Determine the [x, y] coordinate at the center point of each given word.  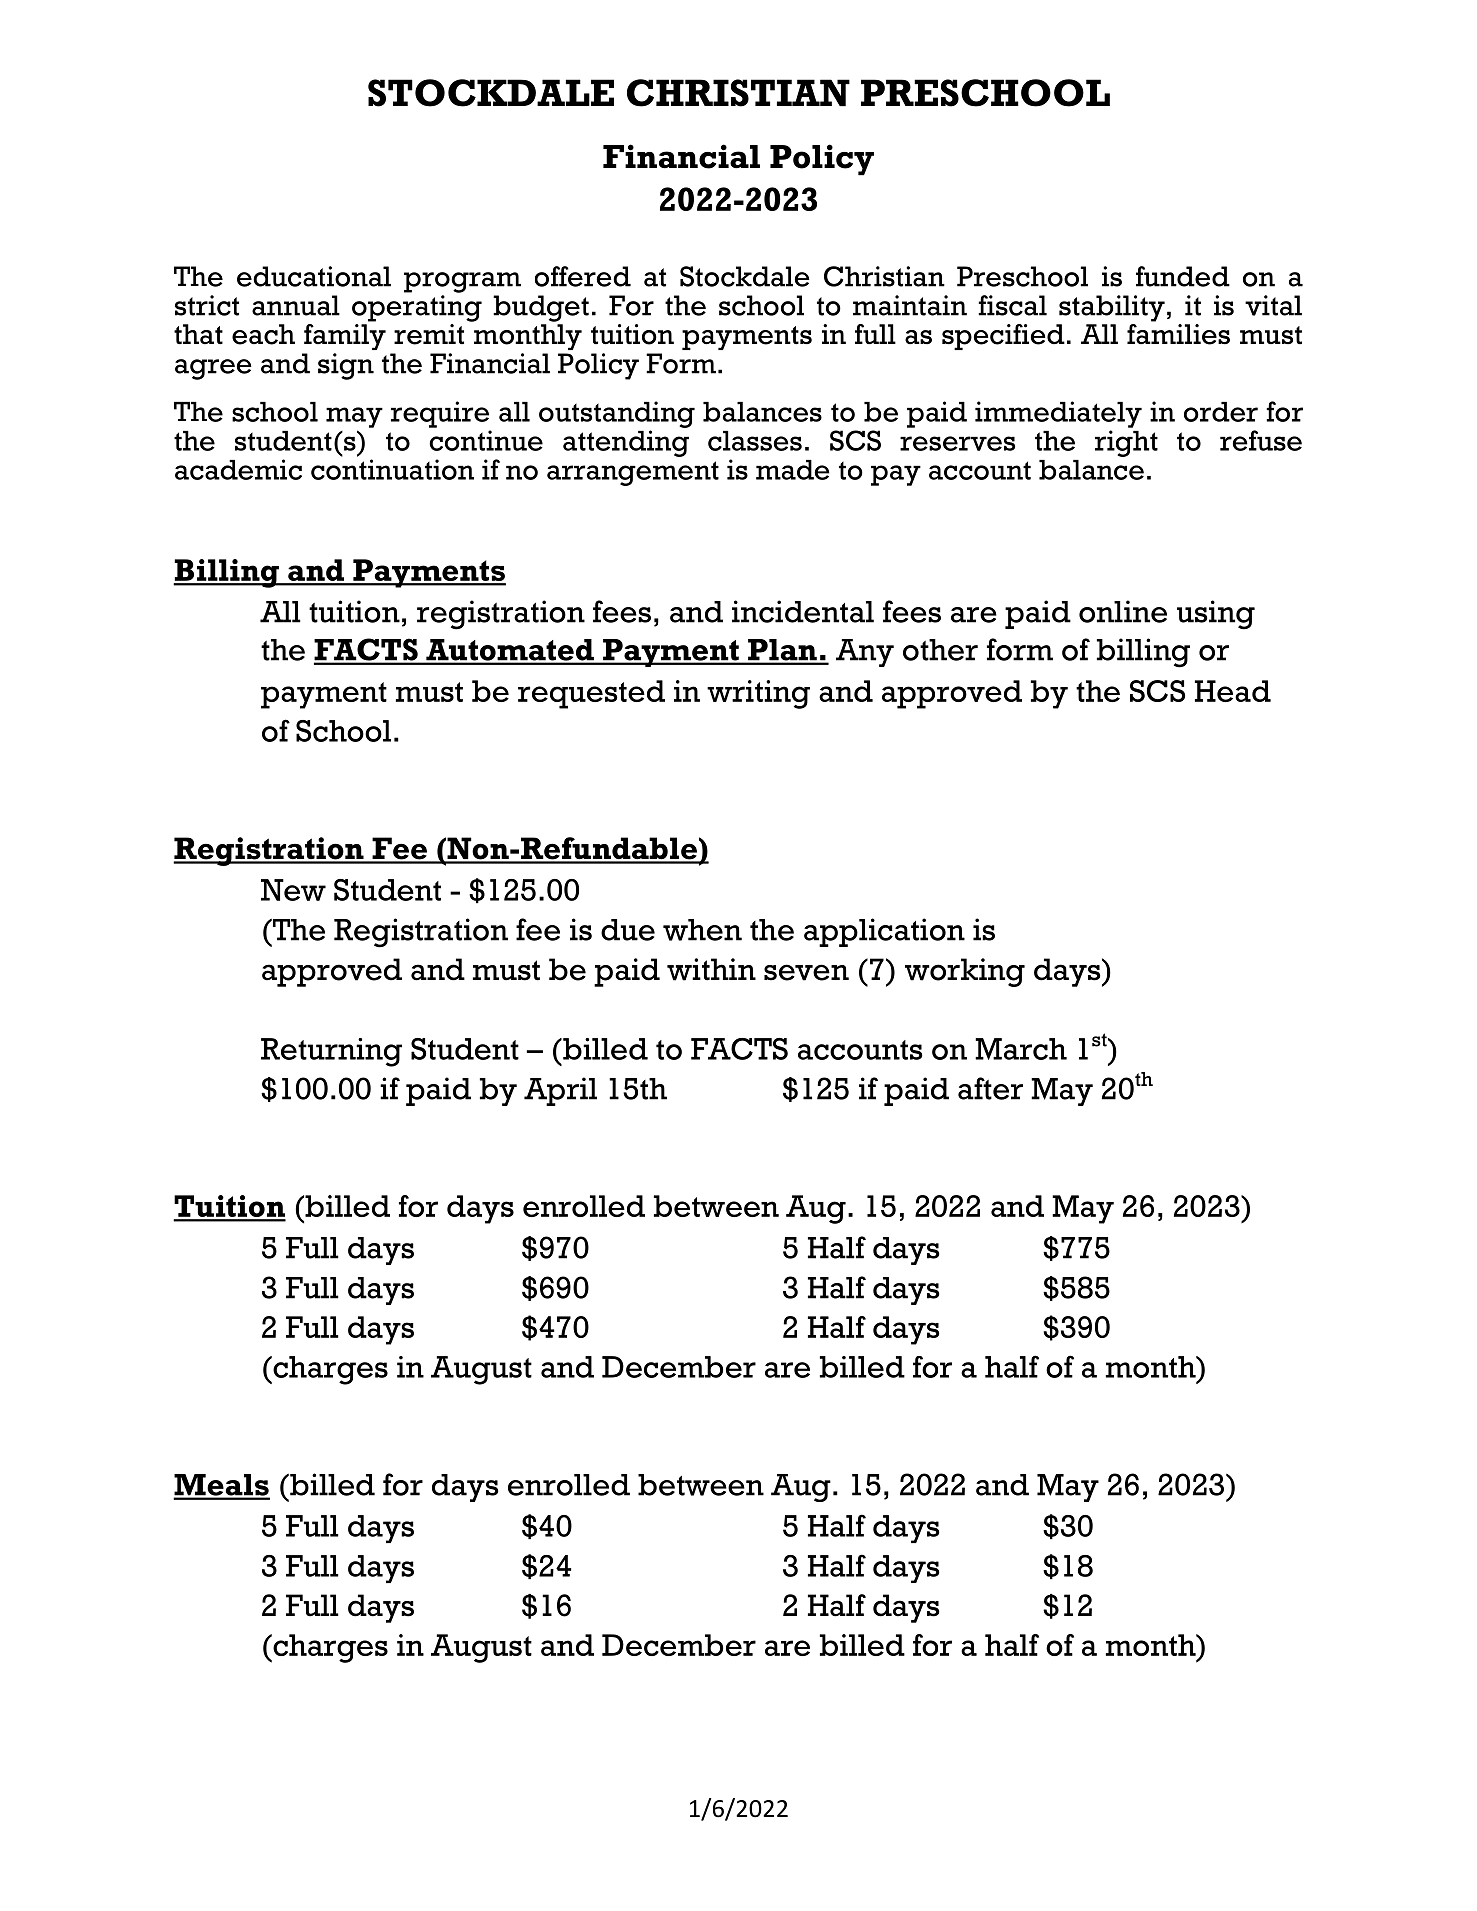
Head [1233, 691]
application [884, 932]
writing [758, 694]
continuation [392, 469]
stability [1112, 308]
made [792, 470]
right [1126, 443]
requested [591, 694]
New [293, 890]
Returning [331, 1052]
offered [583, 276]
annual [296, 305]
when [702, 930]
